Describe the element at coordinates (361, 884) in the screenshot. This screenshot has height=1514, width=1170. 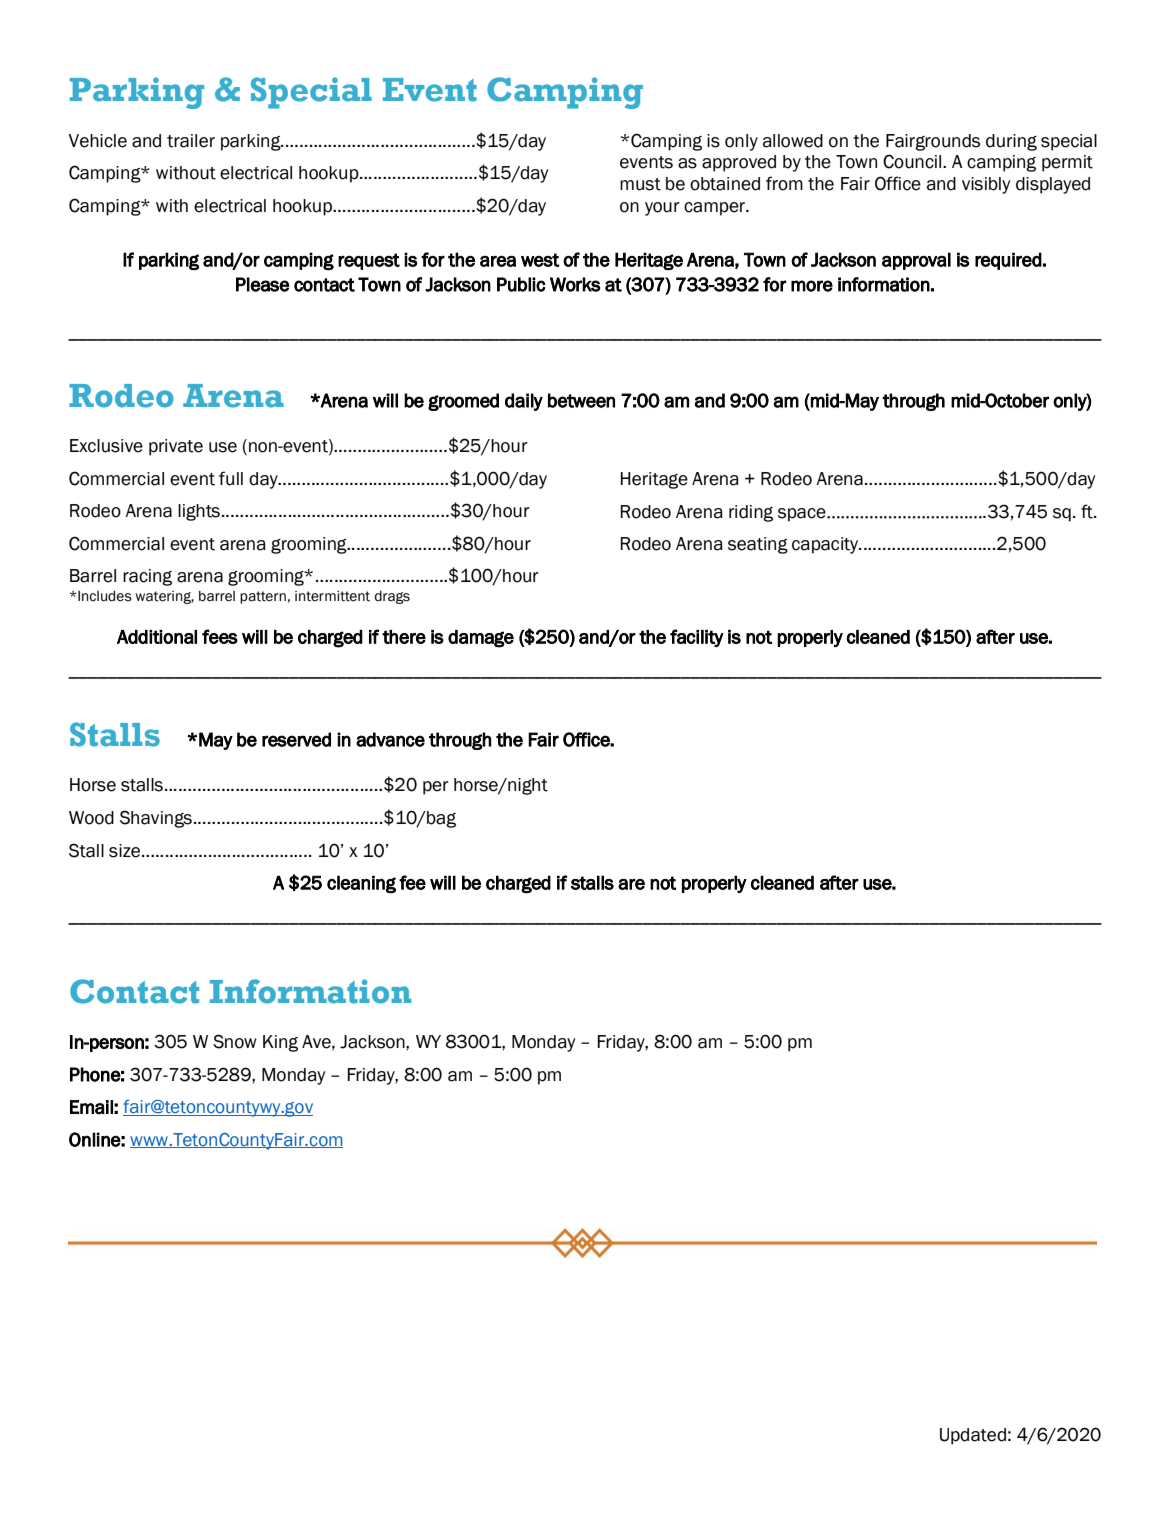
I see `cleaning` at that location.
